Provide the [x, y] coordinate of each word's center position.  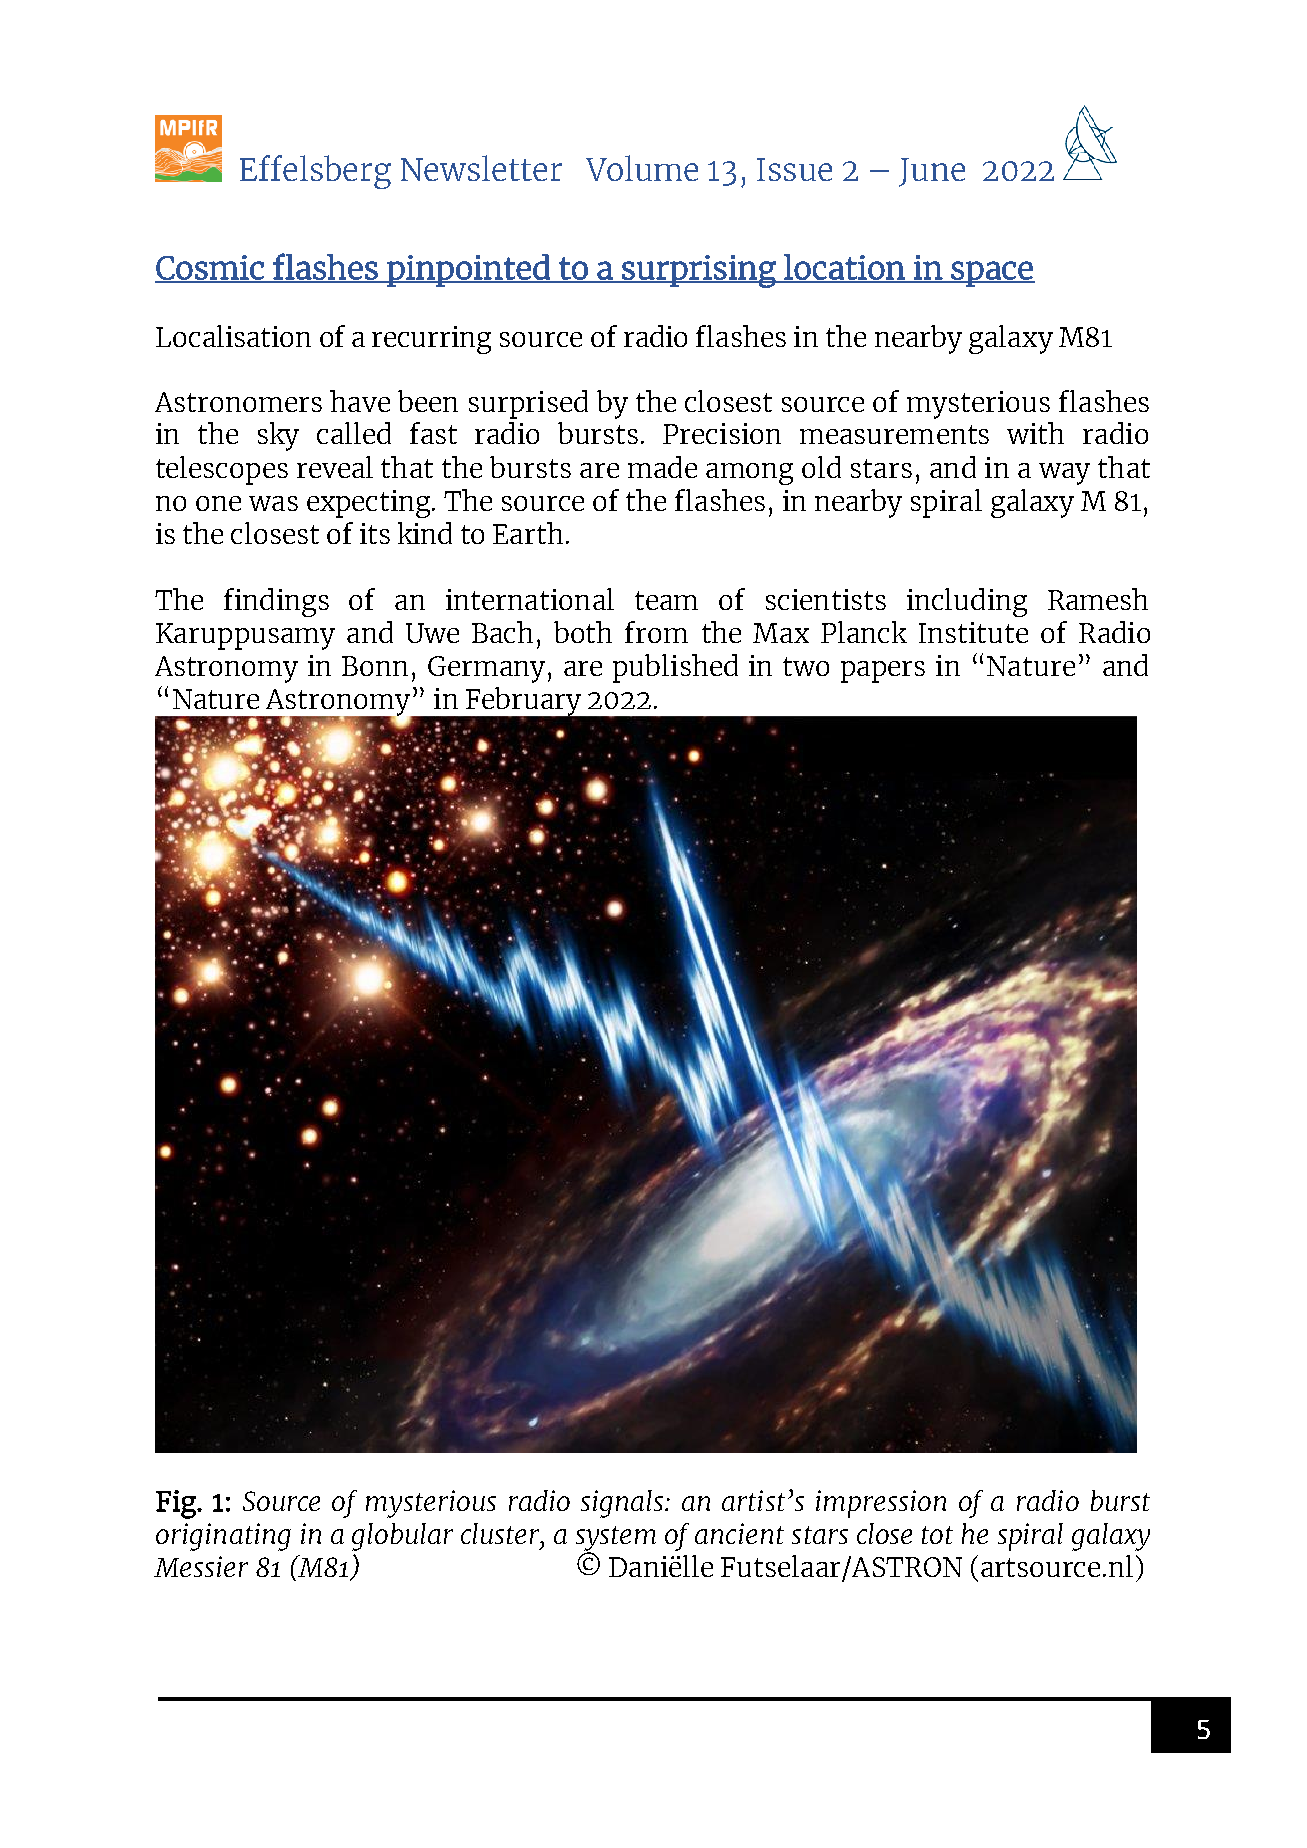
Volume [642, 168]
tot [937, 1535]
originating [223, 1537]
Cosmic [210, 268]
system [616, 1539]
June [932, 172]
